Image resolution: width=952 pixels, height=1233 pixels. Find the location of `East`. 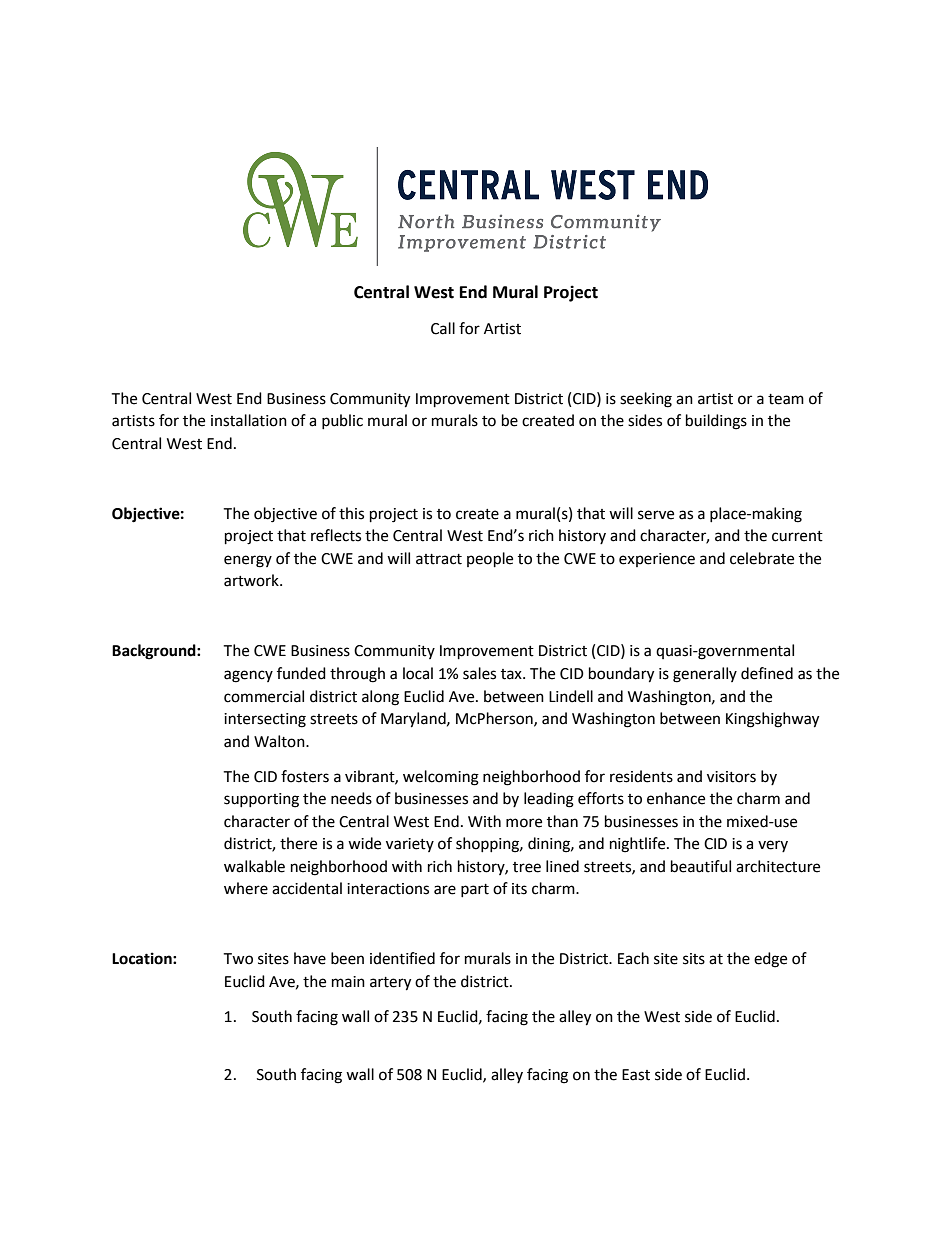

East is located at coordinates (636, 1075).
